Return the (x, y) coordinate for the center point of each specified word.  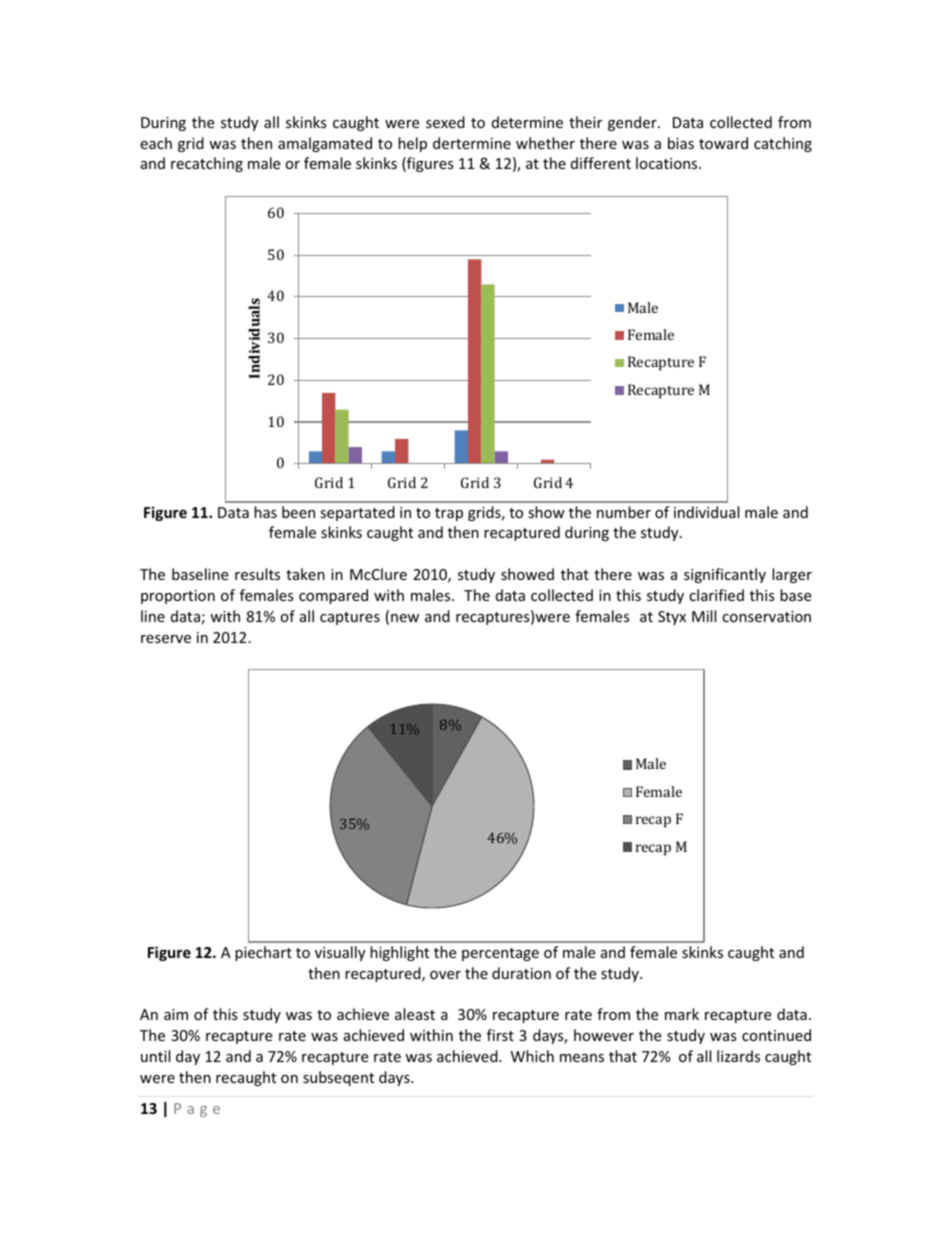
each (156, 143)
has (265, 512)
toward (723, 143)
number (624, 512)
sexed (445, 122)
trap (449, 514)
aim (176, 1014)
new (405, 618)
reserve (166, 639)
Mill (704, 616)
